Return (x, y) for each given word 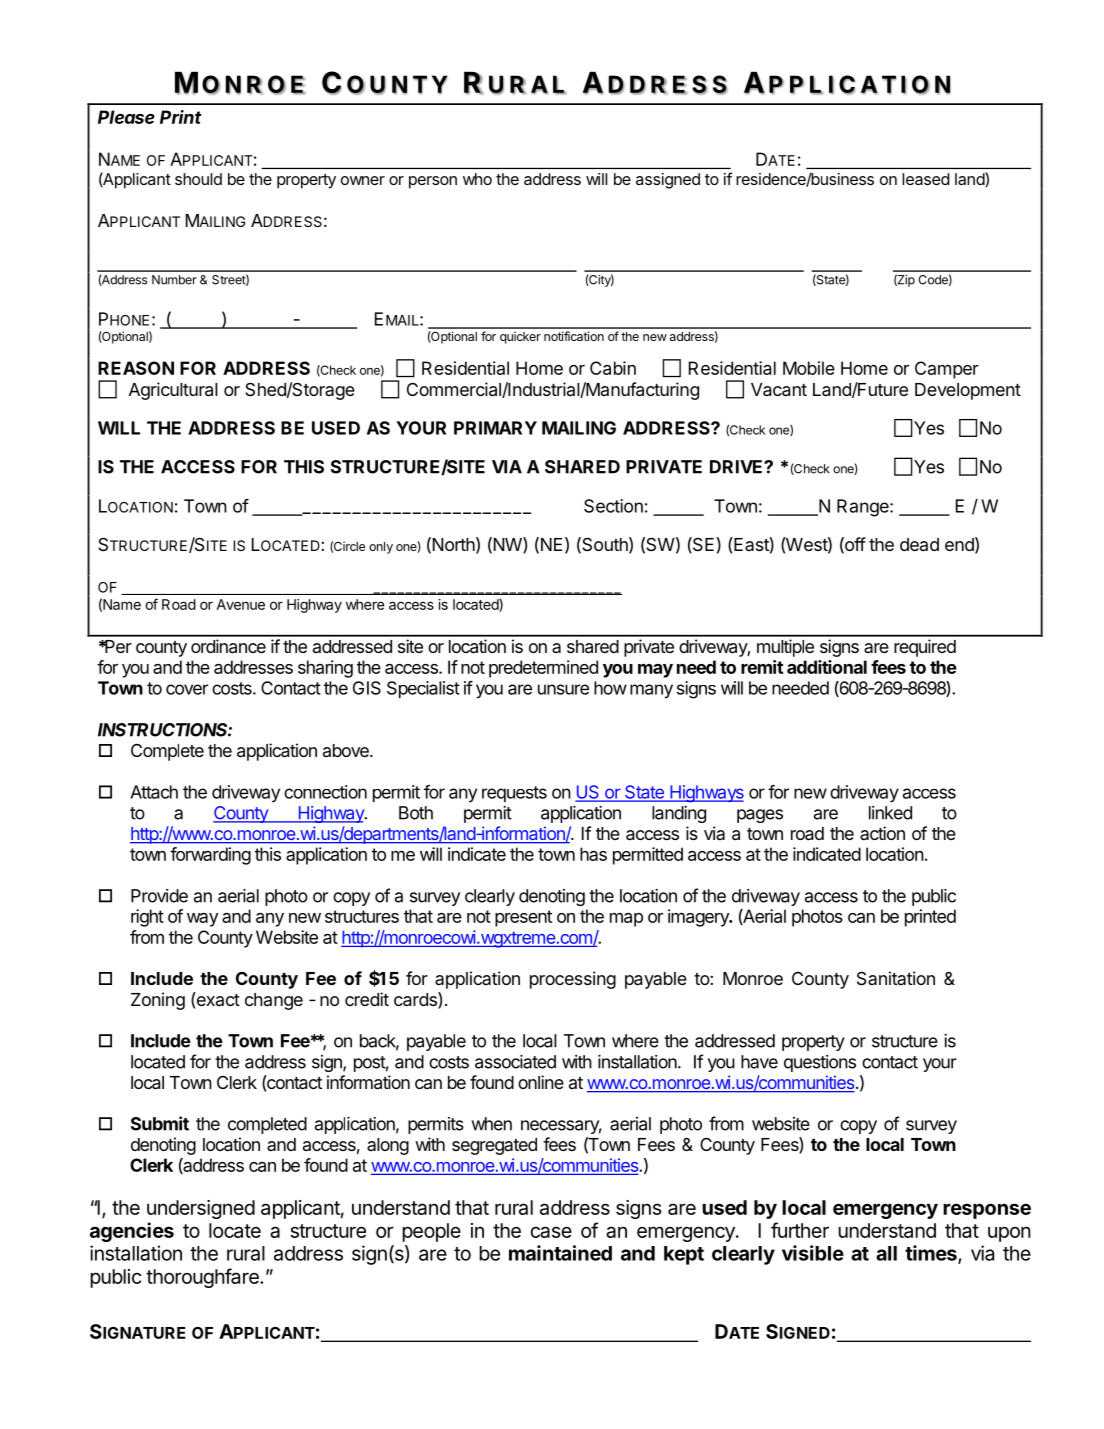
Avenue (241, 604)
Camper (947, 370)
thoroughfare (203, 1278)
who (477, 179)
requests (514, 794)
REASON (136, 368)
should (198, 179)
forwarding (210, 856)
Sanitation (896, 978)
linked (890, 813)
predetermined (543, 669)
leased (925, 179)
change (274, 1001)
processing (573, 980)
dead (919, 544)
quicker (520, 337)
